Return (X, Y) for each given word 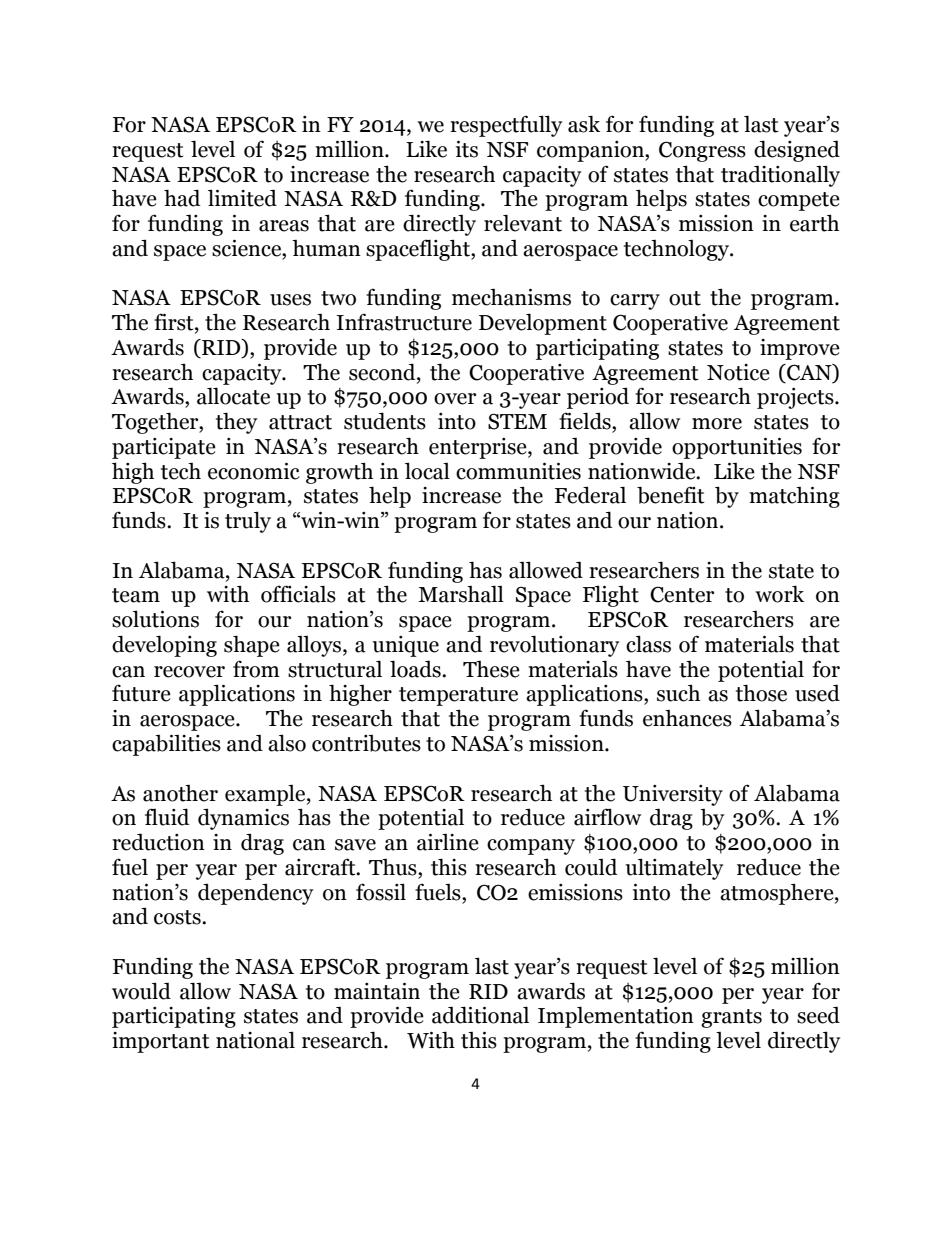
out (685, 298)
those (761, 693)
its (467, 149)
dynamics (243, 819)
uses (290, 300)
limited (242, 198)
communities (518, 471)
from (256, 669)
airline (448, 842)
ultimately (674, 869)
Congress (702, 151)
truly (248, 522)
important (161, 1042)
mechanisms (511, 297)
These (491, 669)
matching (794, 497)
